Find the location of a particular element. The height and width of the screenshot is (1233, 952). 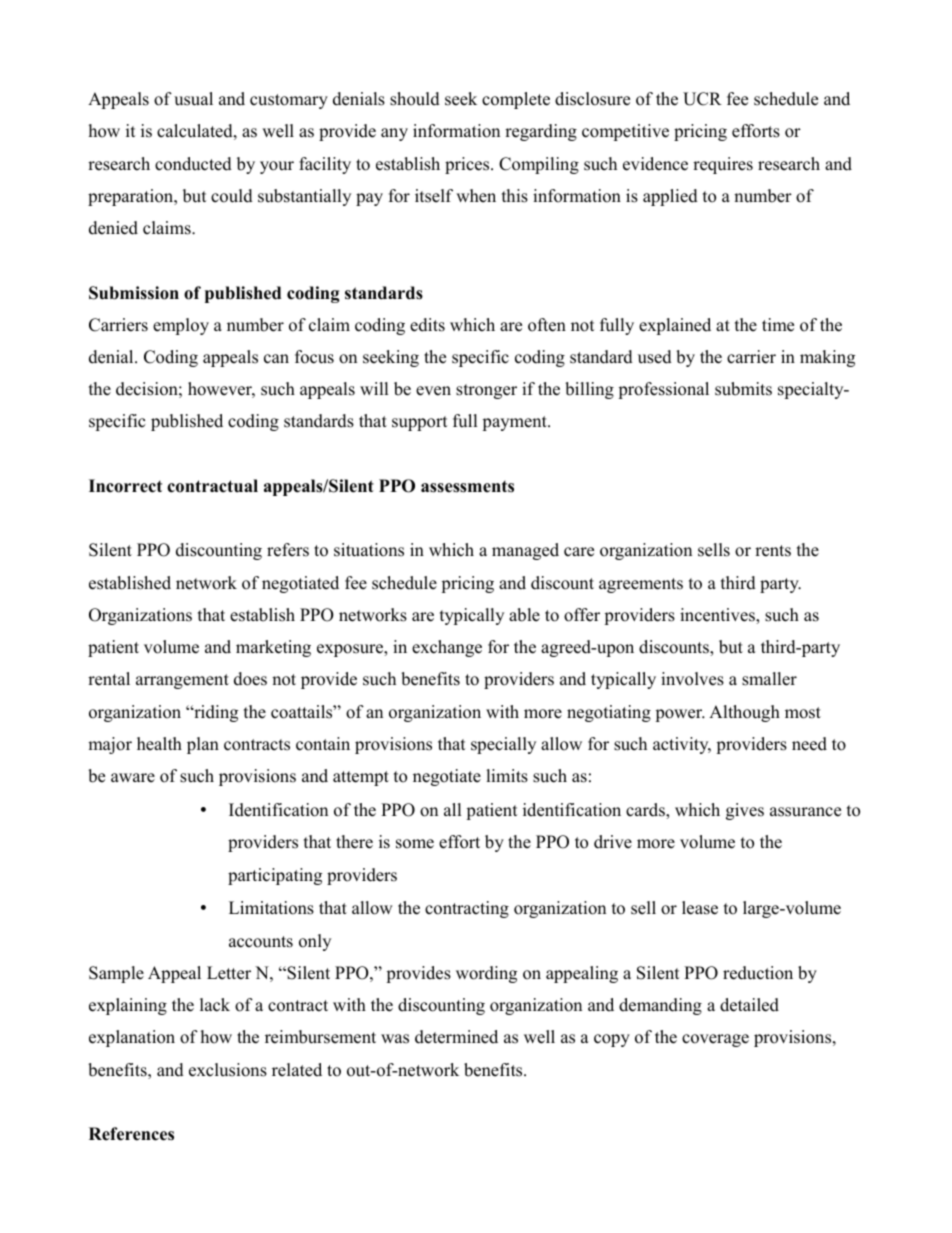

marketing is located at coordinates (273, 648).
